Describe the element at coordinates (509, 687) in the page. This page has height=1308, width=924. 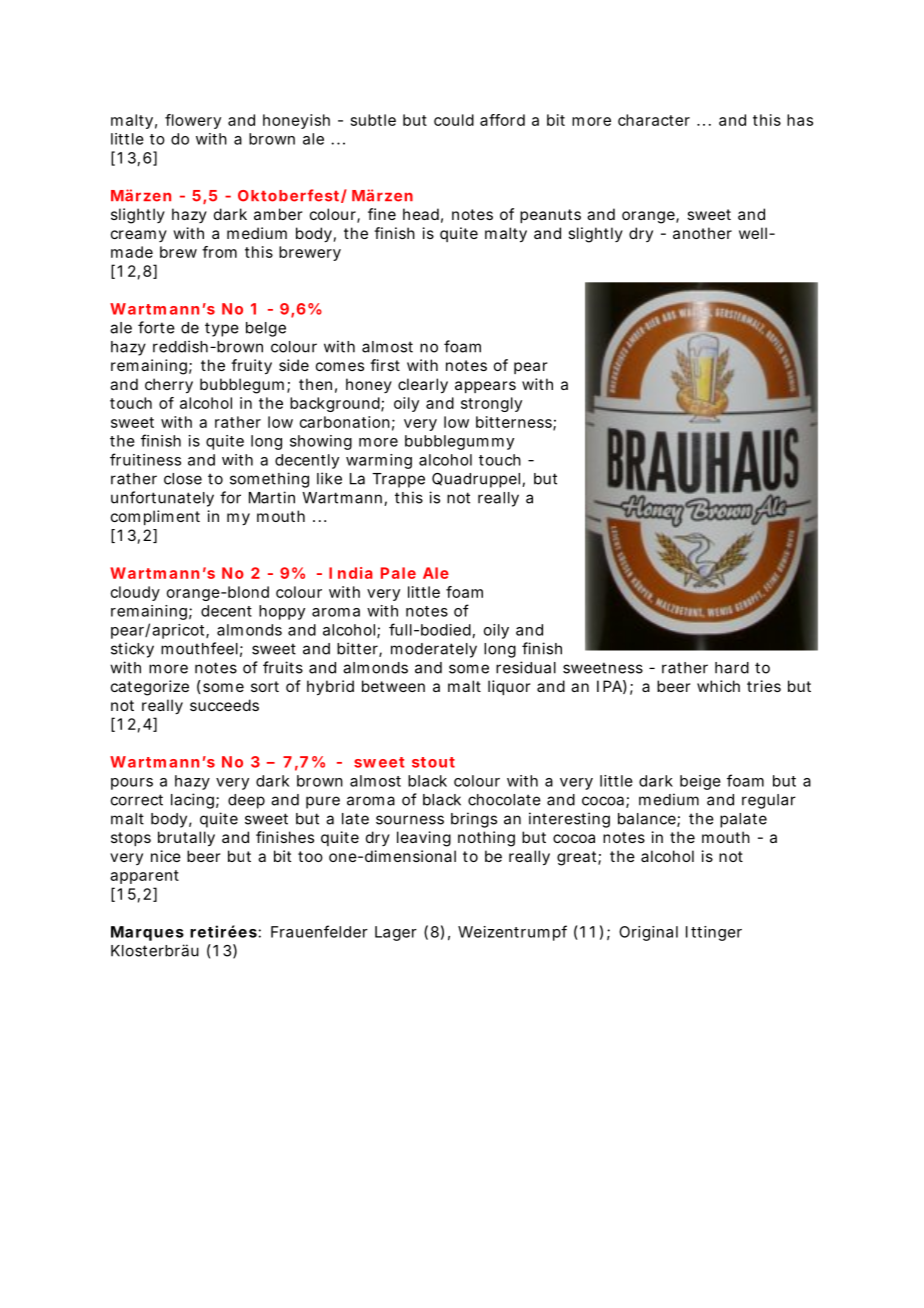
I see `liquor` at that location.
